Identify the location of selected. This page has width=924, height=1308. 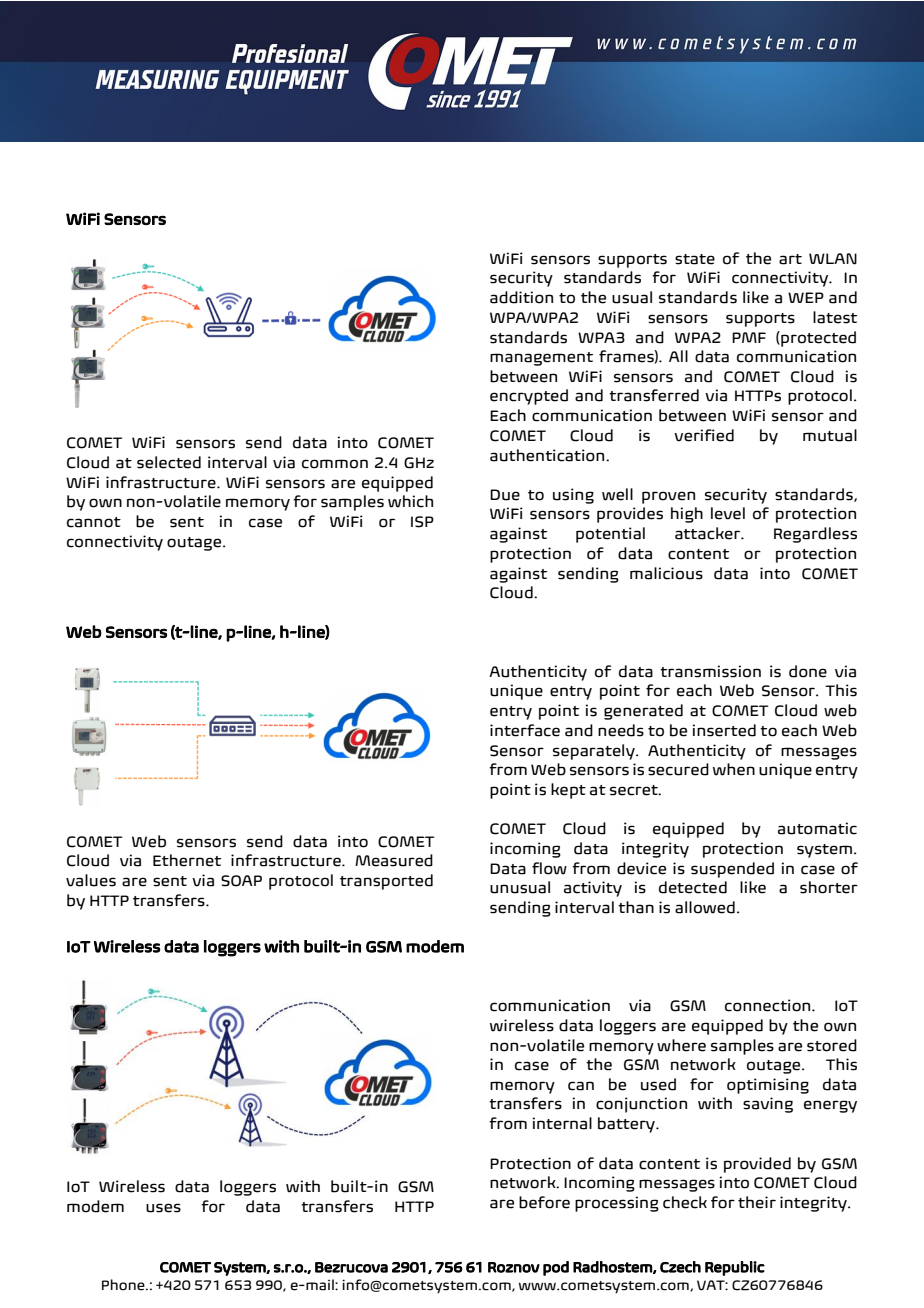
(169, 462).
